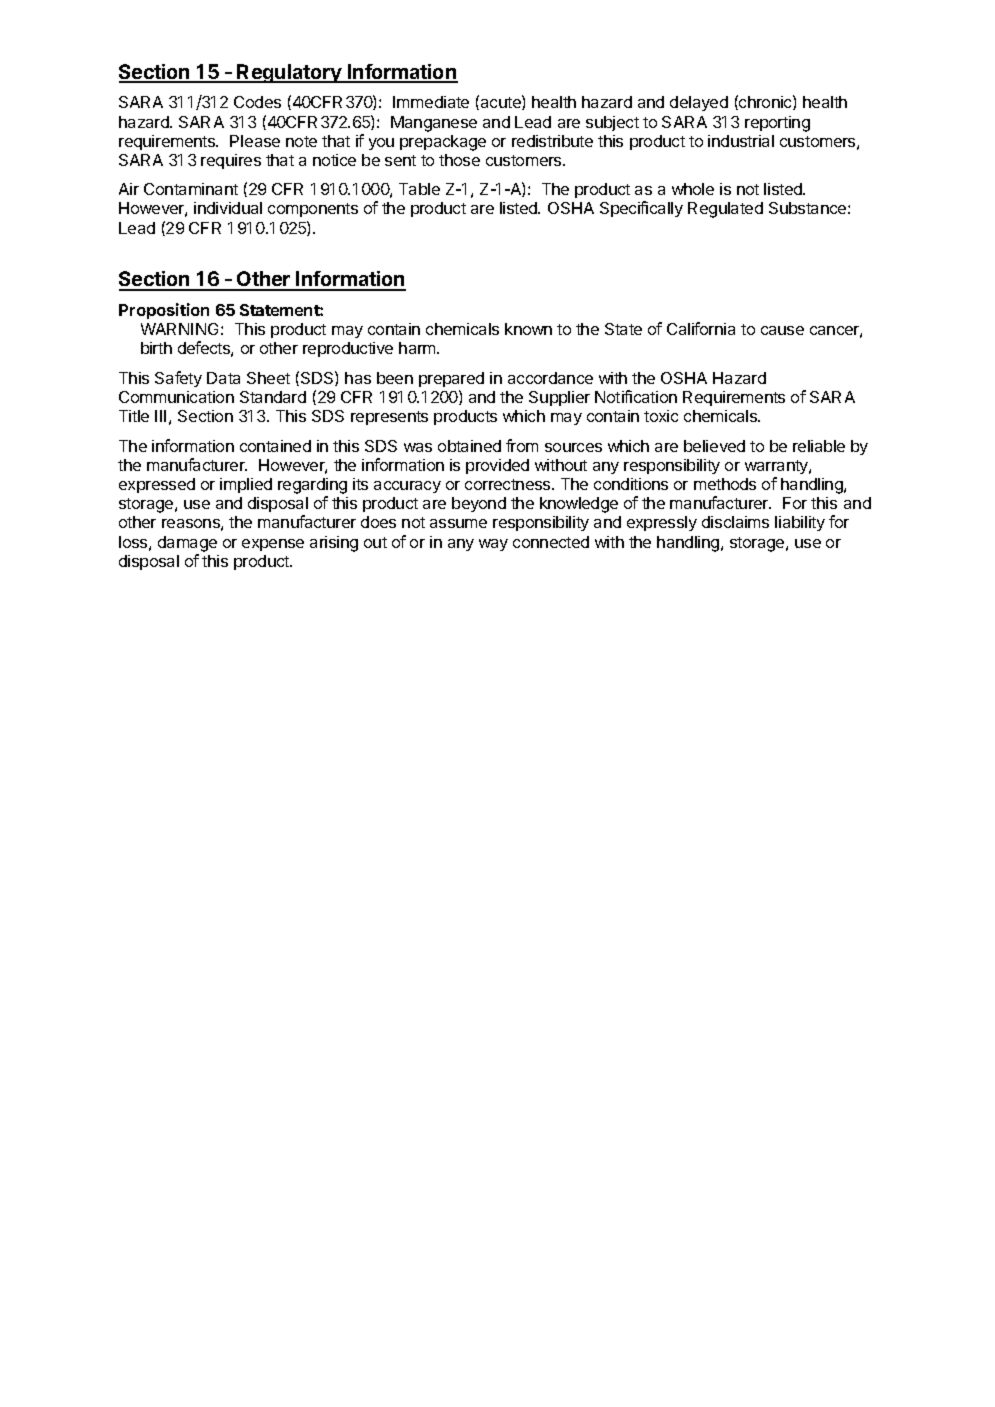 The height and width of the screenshot is (1407, 995). What do you see at coordinates (458, 523) in the screenshot?
I see `assume` at bounding box center [458, 523].
